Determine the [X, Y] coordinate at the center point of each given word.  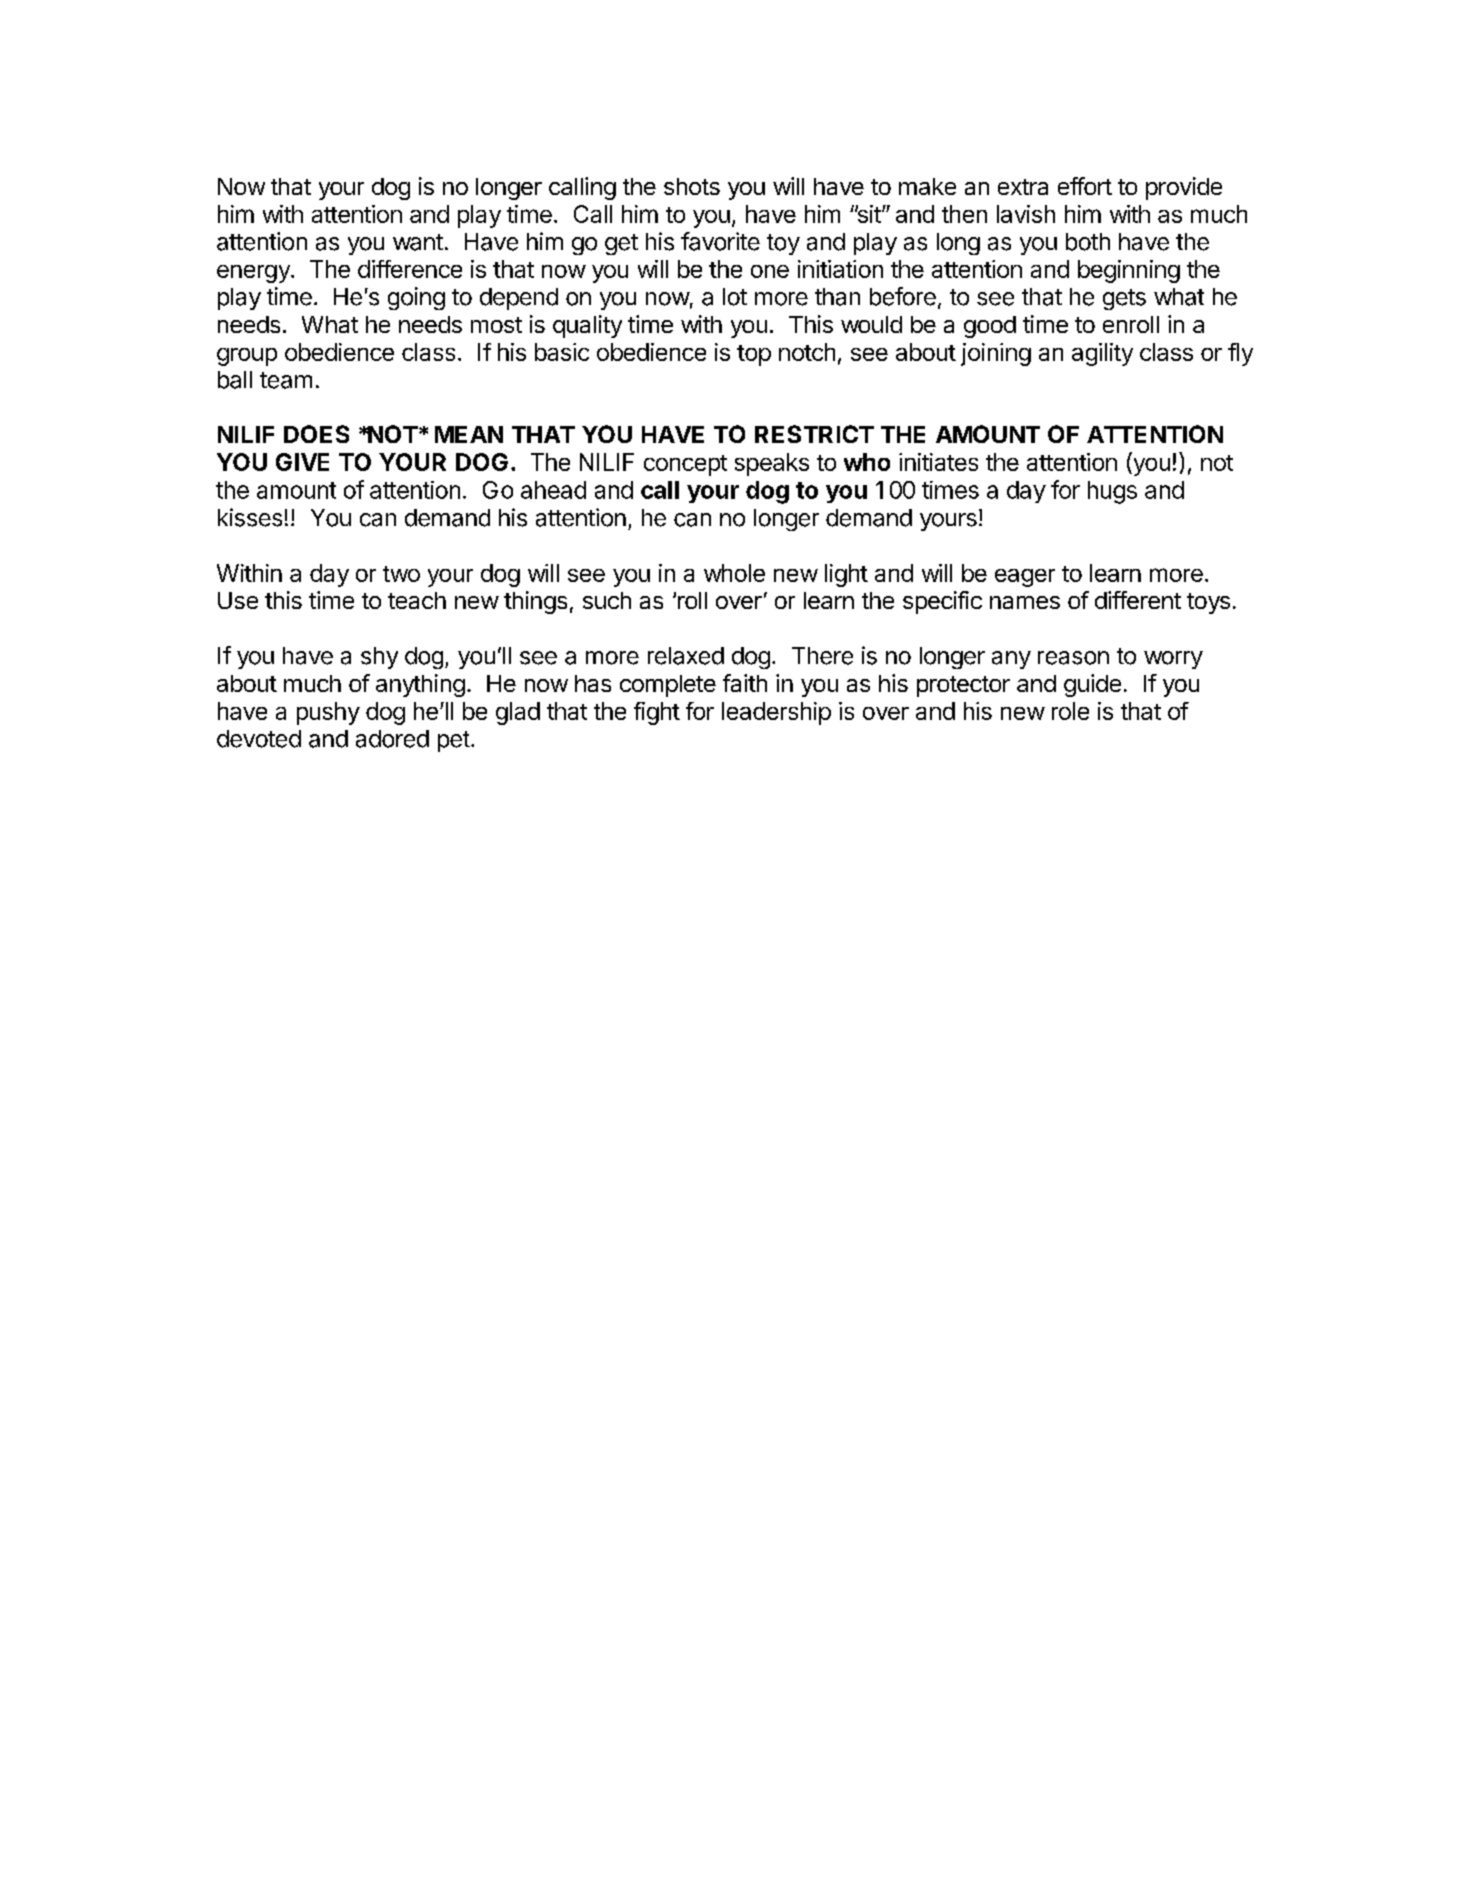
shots [692, 186]
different [1138, 600]
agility [1102, 354]
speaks [772, 464]
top [754, 355]
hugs [1112, 492]
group [247, 357]
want [418, 242]
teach [417, 600]
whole [734, 573]
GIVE [302, 462]
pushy [328, 713]
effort [1085, 186]
